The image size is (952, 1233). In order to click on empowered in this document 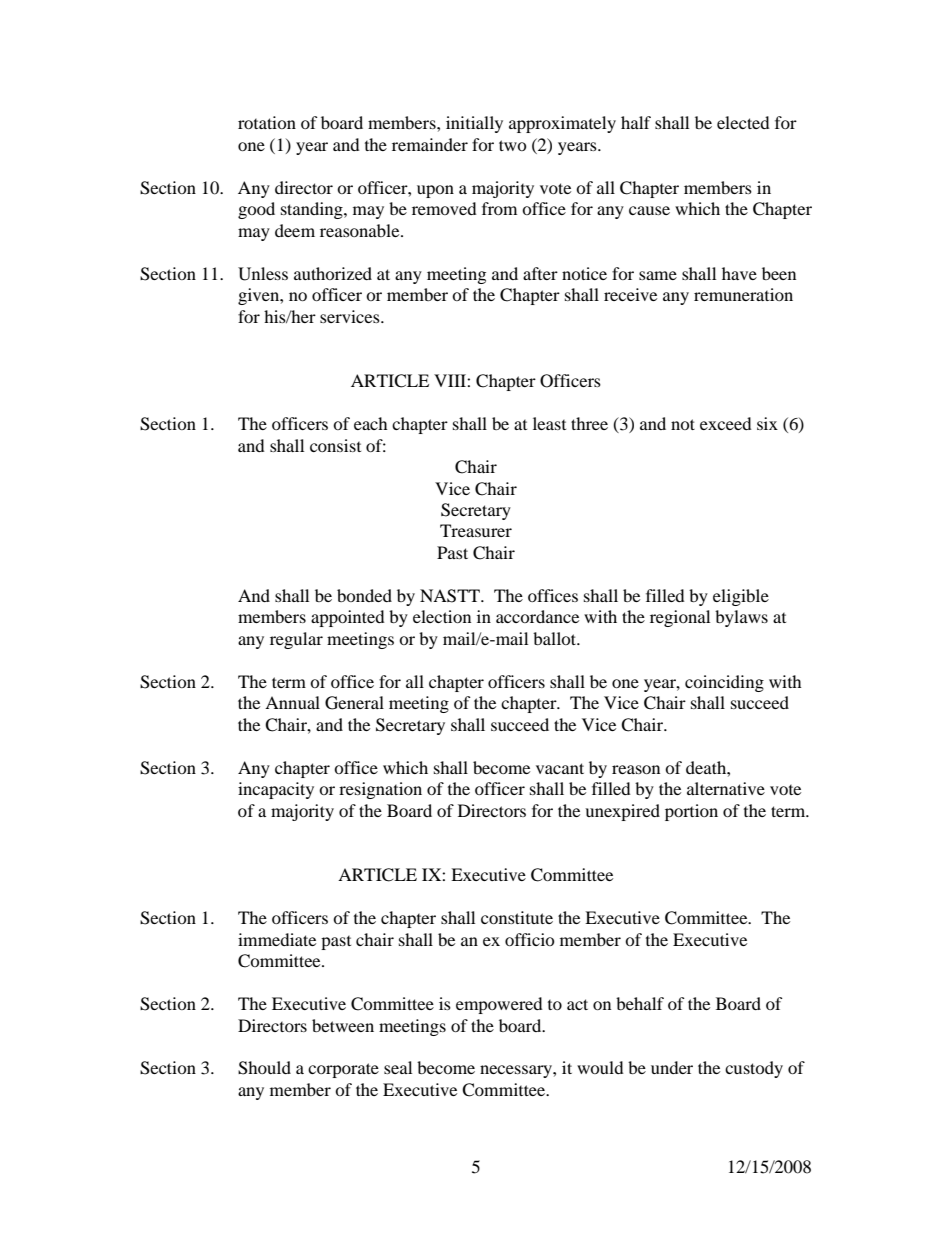, I will do `click(499, 1005)`.
